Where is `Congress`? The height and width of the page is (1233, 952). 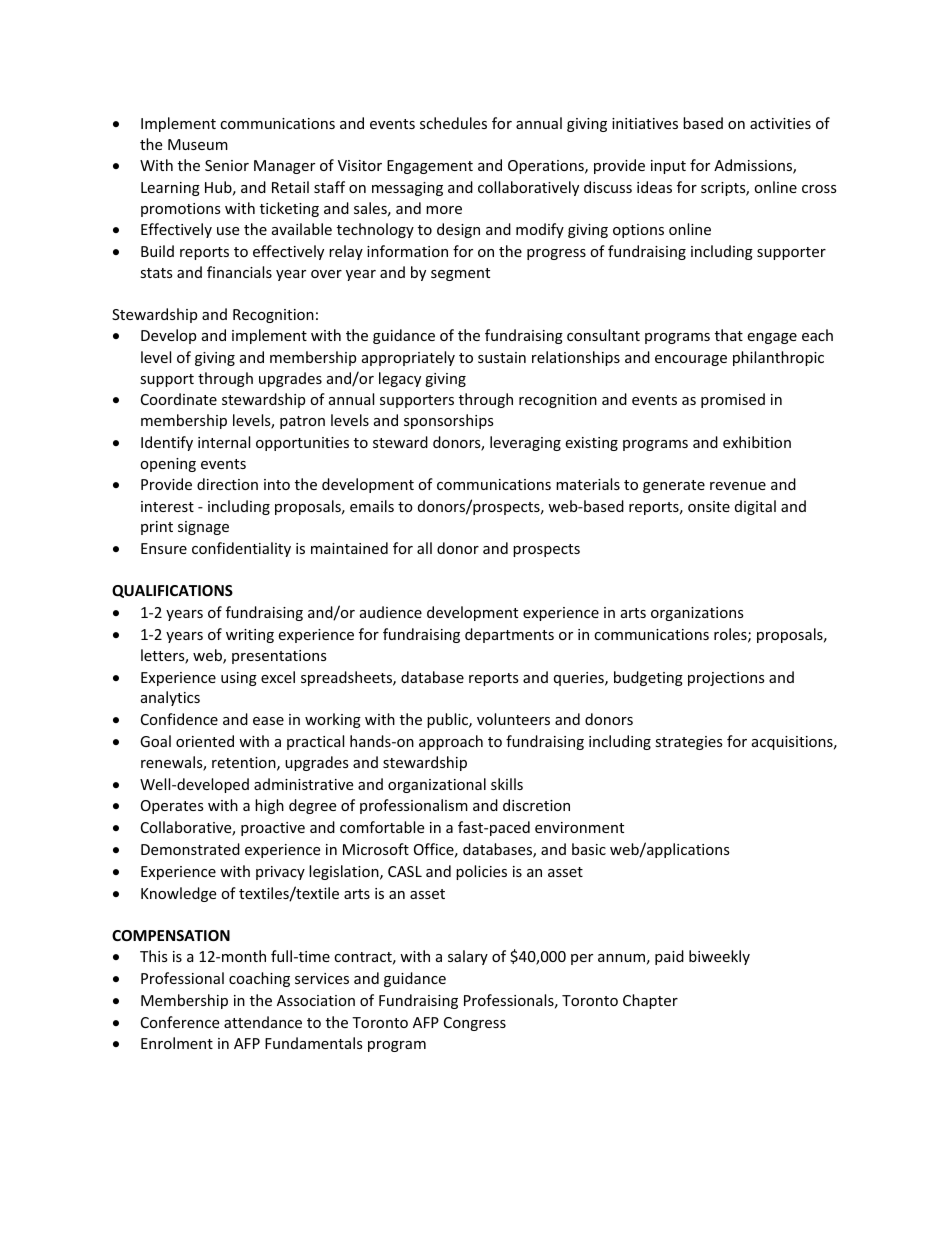
Congress is located at coordinates (475, 1024).
